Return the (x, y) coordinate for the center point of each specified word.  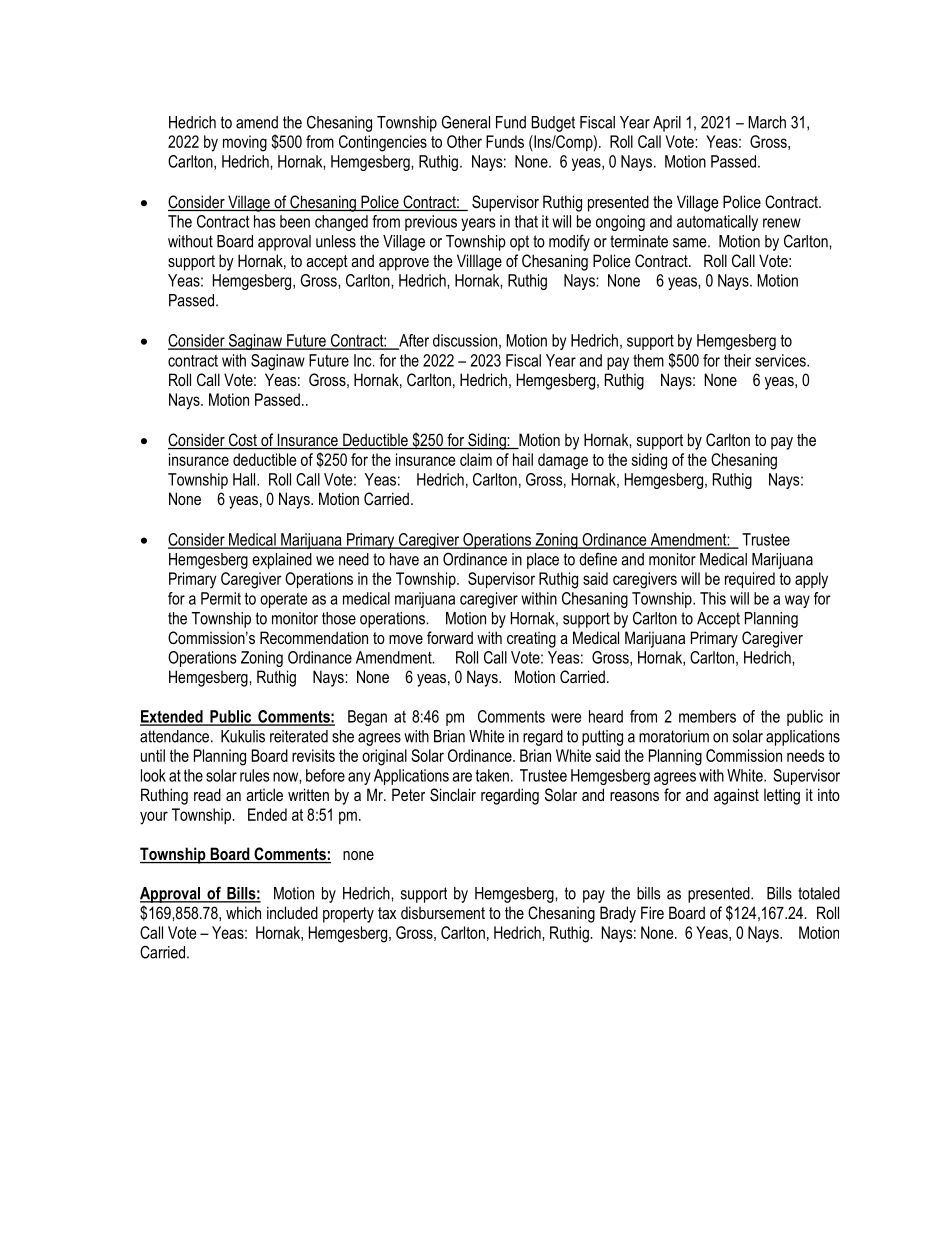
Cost (242, 441)
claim (476, 459)
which (243, 912)
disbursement (443, 912)
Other (464, 141)
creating (531, 640)
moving (245, 143)
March (767, 122)
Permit (221, 598)
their (737, 360)
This (713, 598)
